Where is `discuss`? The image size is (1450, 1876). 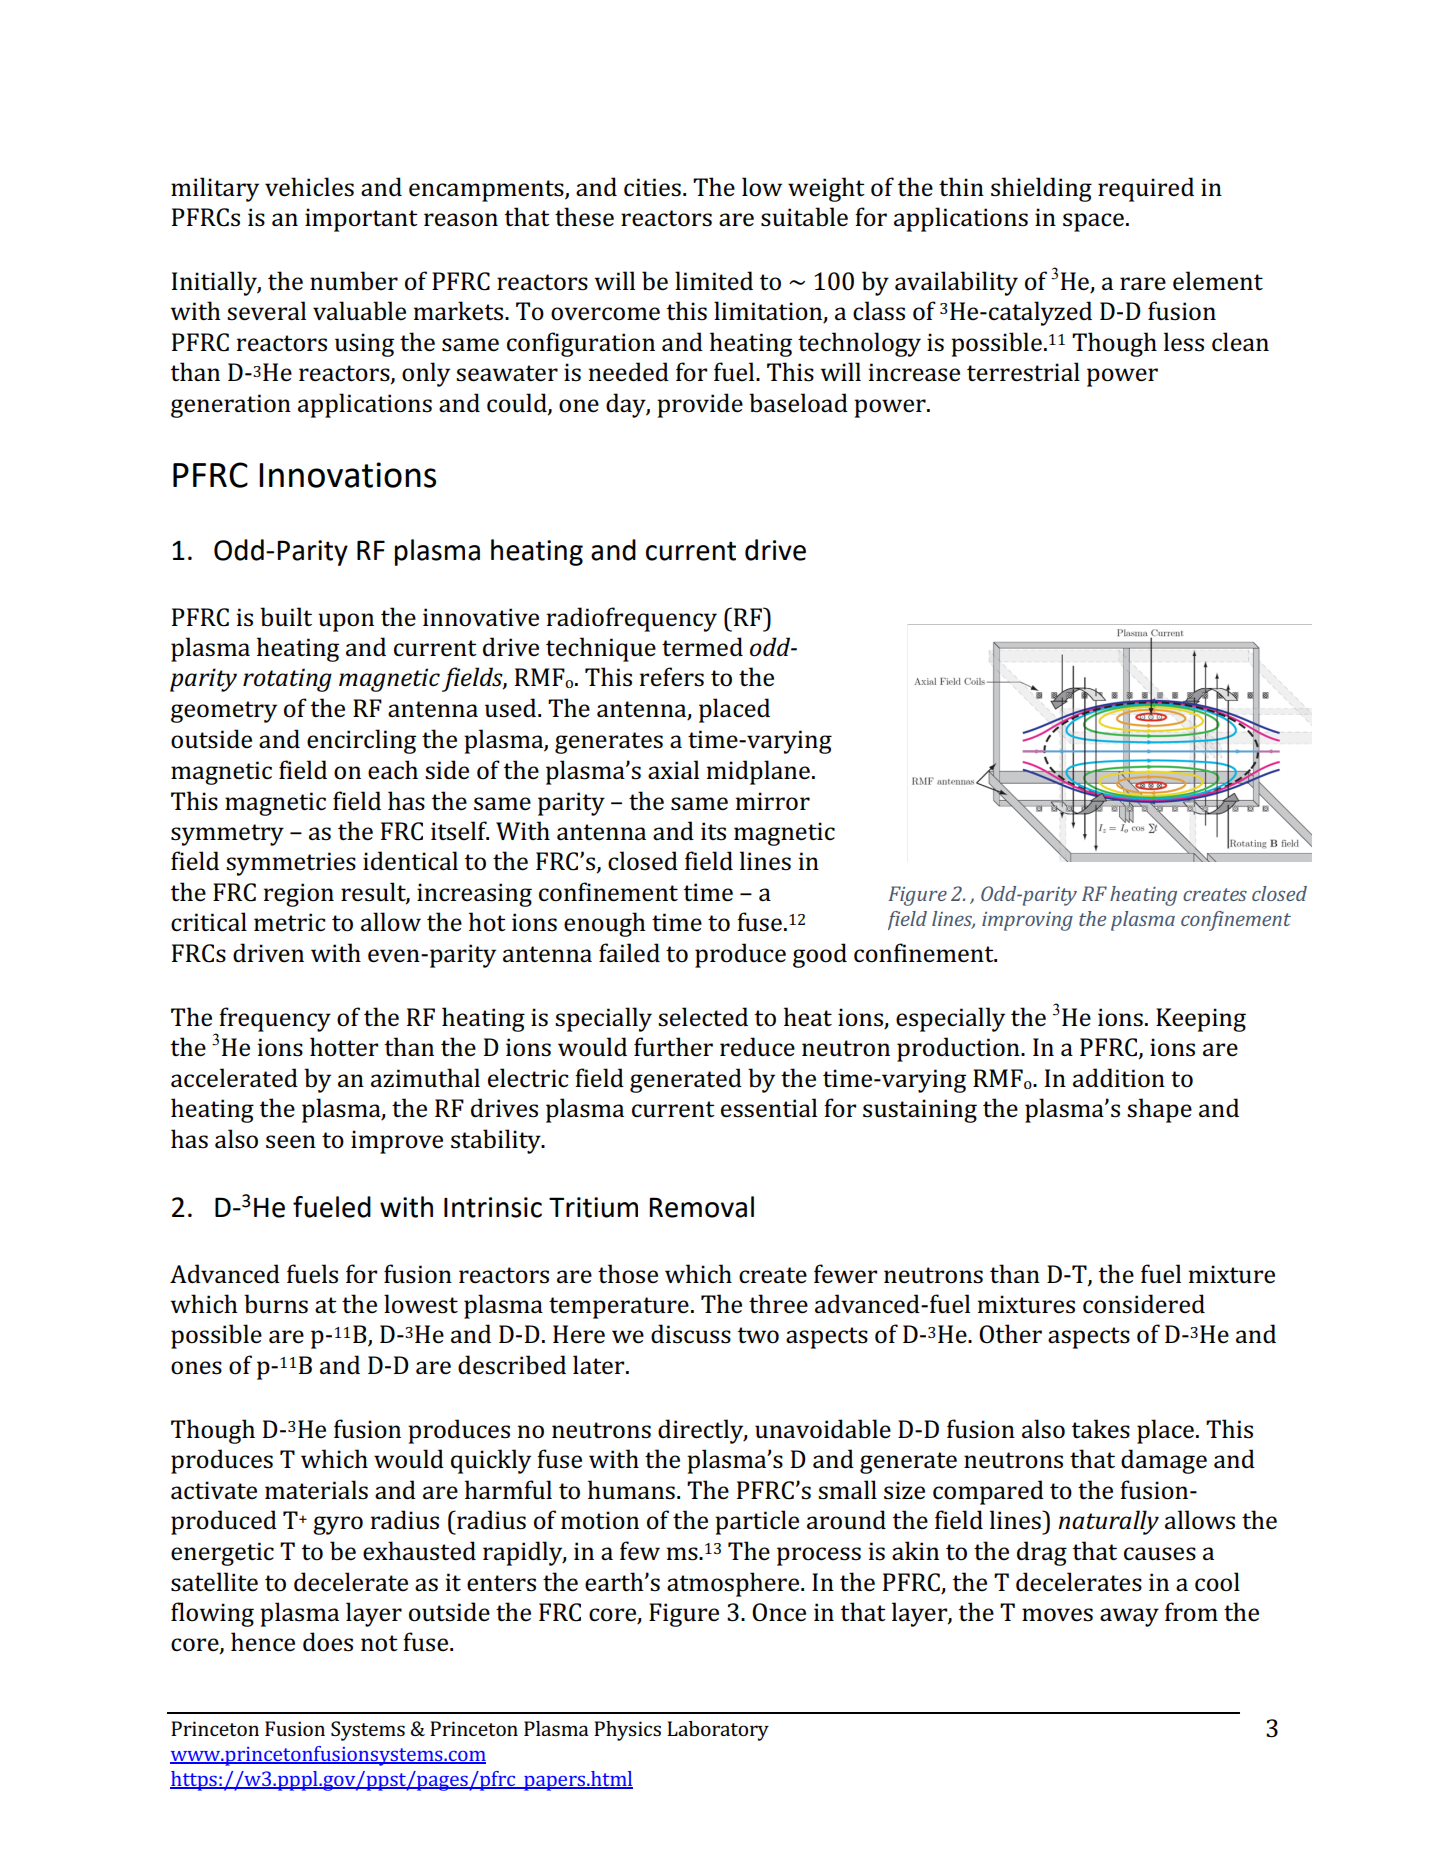
discuss is located at coordinates (691, 1334).
